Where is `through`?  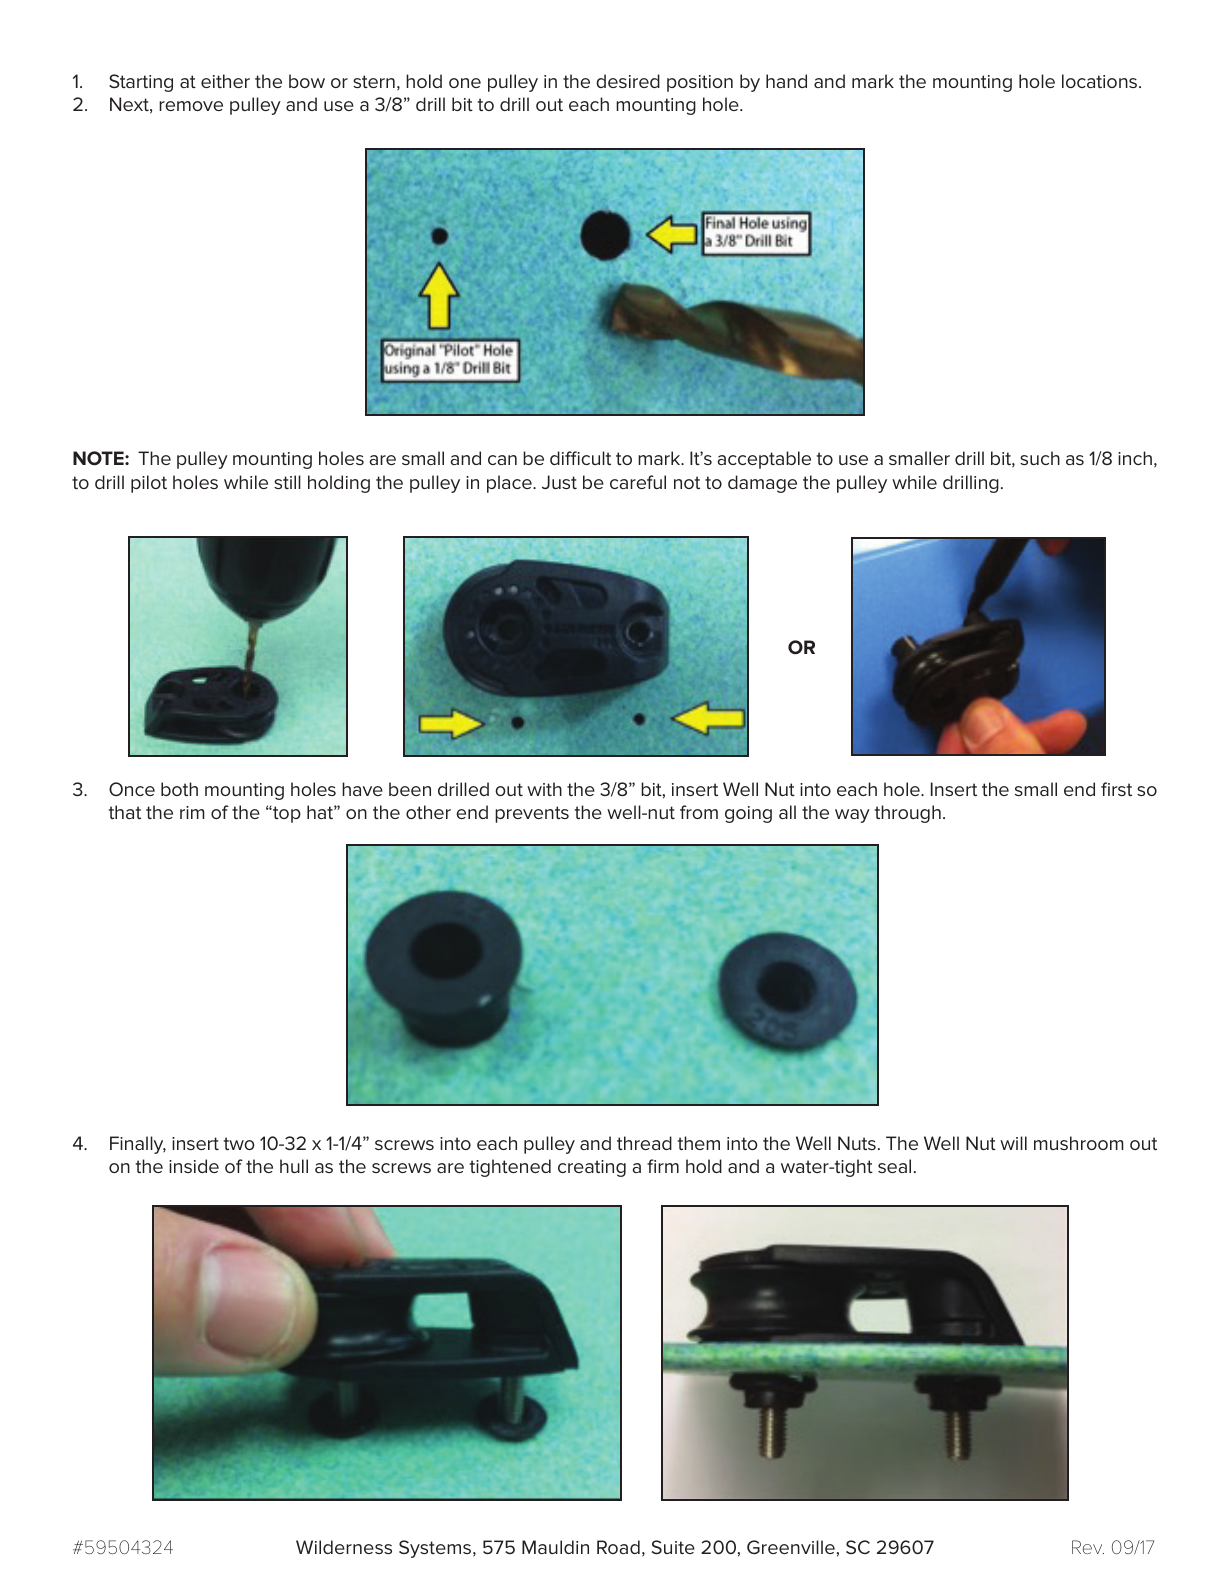
through is located at coordinates (908, 814).
